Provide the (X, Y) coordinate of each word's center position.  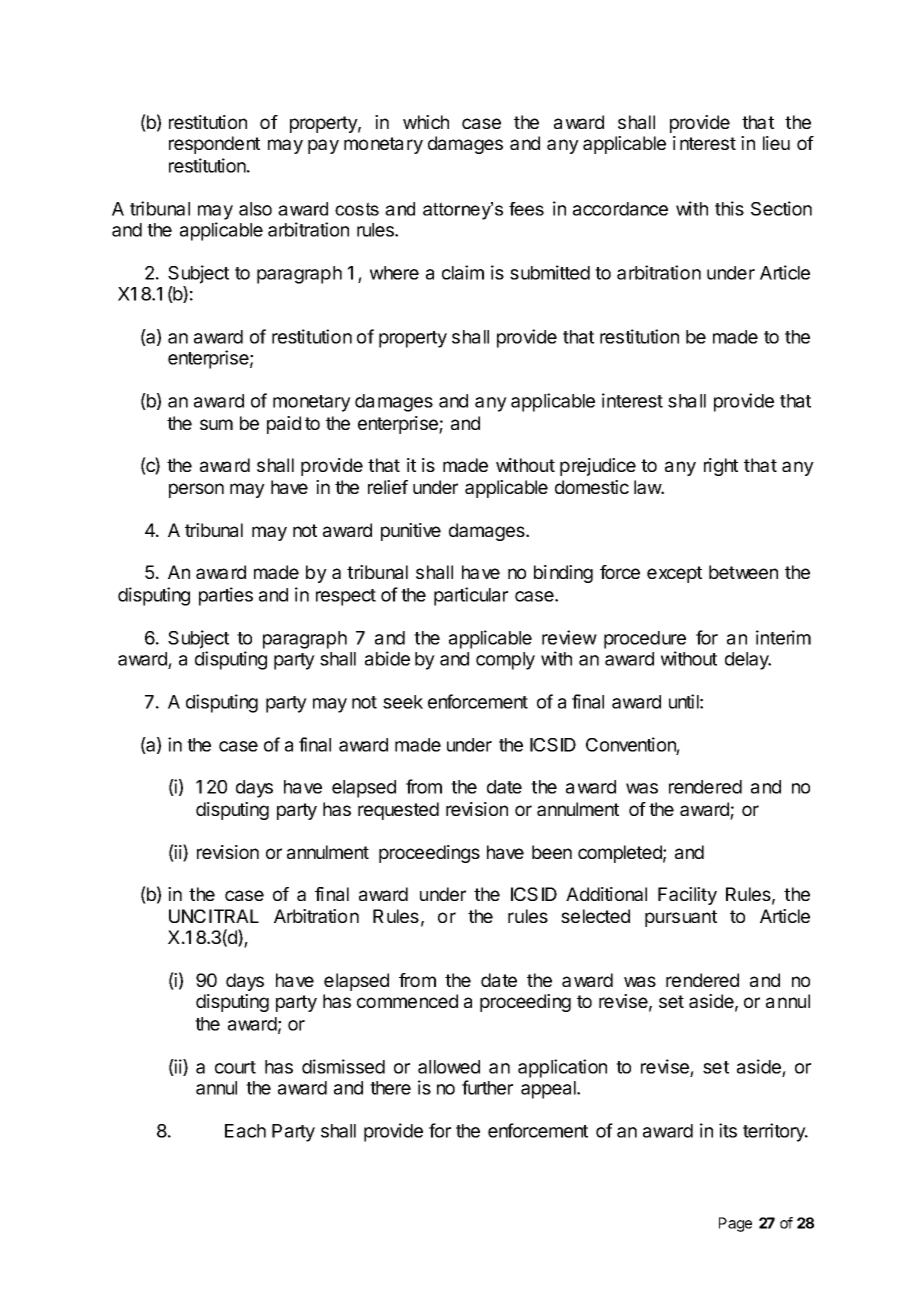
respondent (214, 145)
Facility (687, 896)
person (196, 490)
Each (245, 1131)
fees (526, 209)
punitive (411, 532)
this (729, 208)
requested (398, 811)
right (721, 467)
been (552, 852)
